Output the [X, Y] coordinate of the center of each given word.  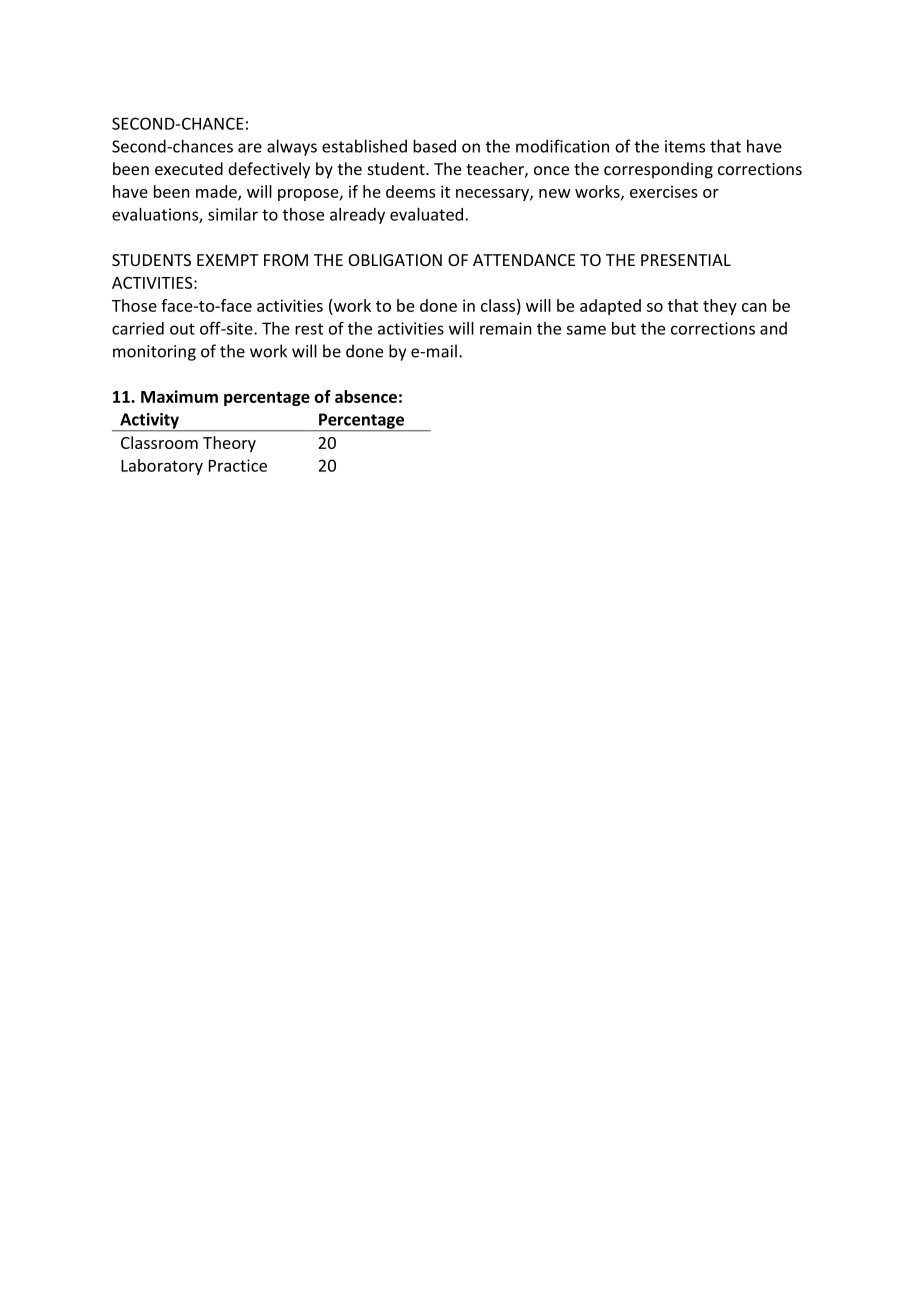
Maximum [179, 396]
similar [233, 214]
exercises [664, 191]
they [720, 307]
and [773, 328]
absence [366, 396]
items [685, 146]
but [624, 328]
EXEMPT [228, 260]
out [182, 329]
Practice [238, 465]
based [434, 146]
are [250, 148]
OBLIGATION [395, 260]
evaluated [426, 214]
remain [505, 328]
